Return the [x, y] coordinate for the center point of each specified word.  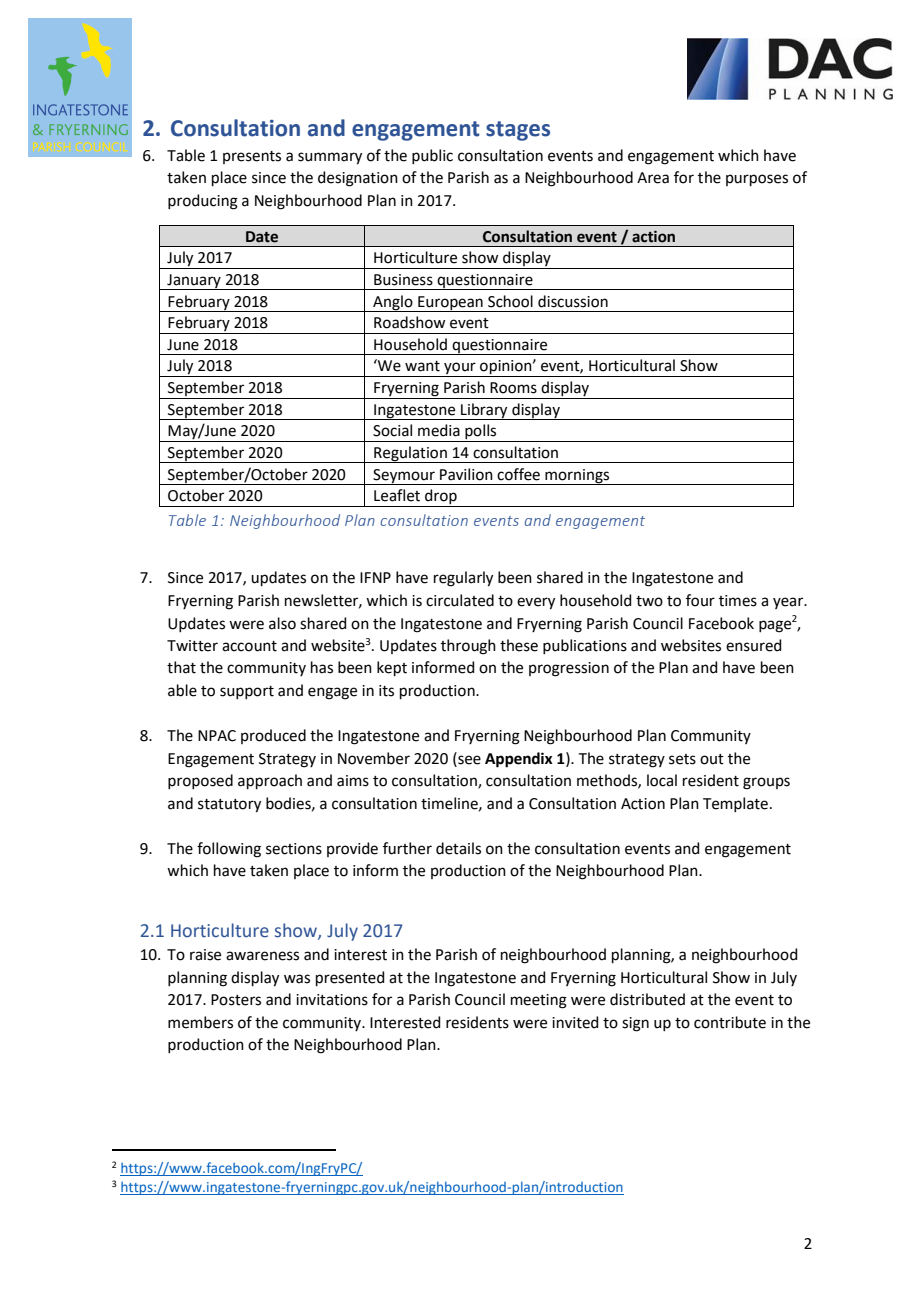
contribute [730, 1022]
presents [252, 157]
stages [518, 131]
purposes [757, 180]
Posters [236, 1000]
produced [273, 736]
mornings [577, 477]
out [712, 759]
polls [481, 433]
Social [392, 430]
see [468, 759]
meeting [539, 1001]
